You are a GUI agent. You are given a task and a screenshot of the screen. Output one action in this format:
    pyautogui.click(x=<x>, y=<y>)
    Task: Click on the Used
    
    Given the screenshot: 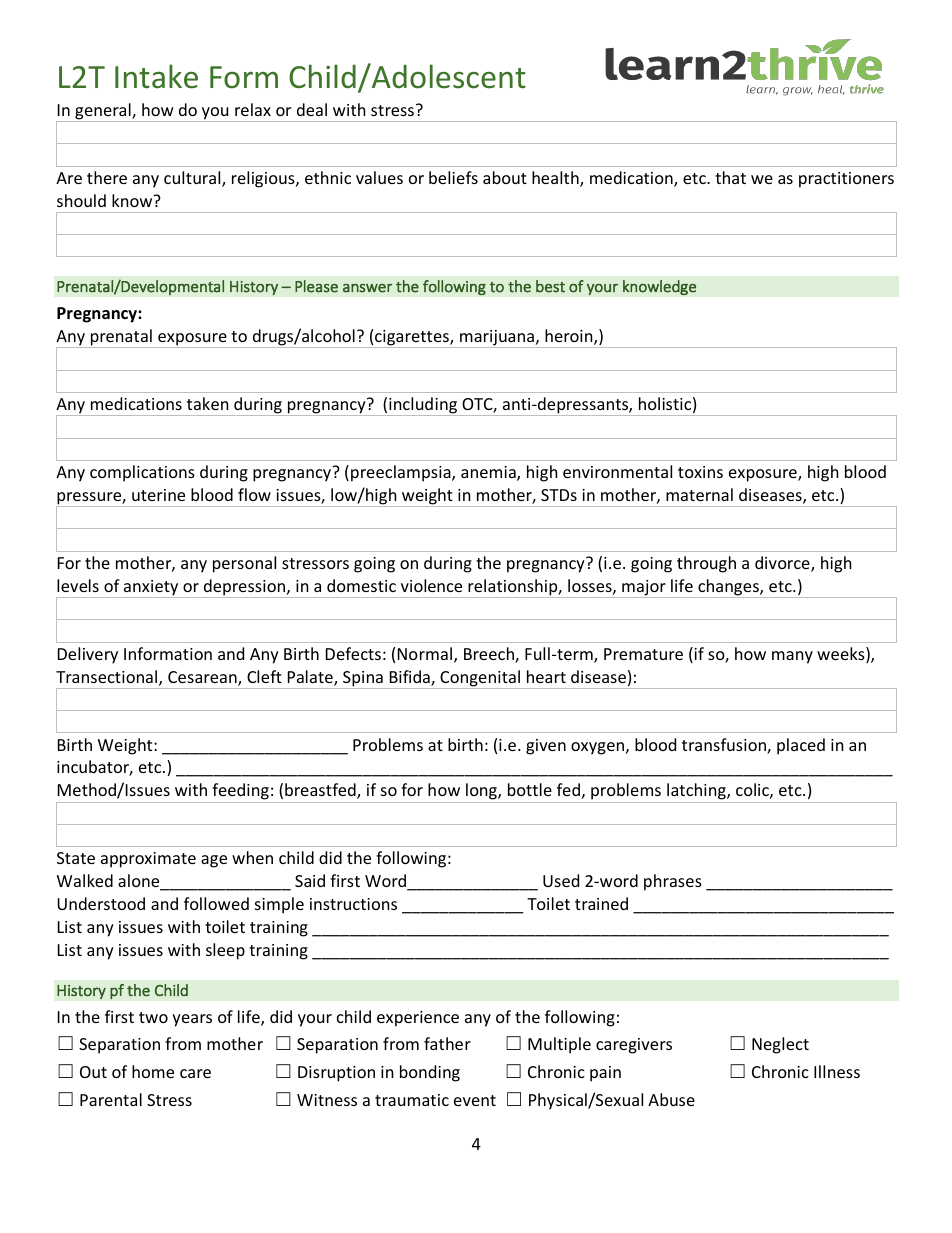 What is the action you would take?
    pyautogui.click(x=561, y=880)
